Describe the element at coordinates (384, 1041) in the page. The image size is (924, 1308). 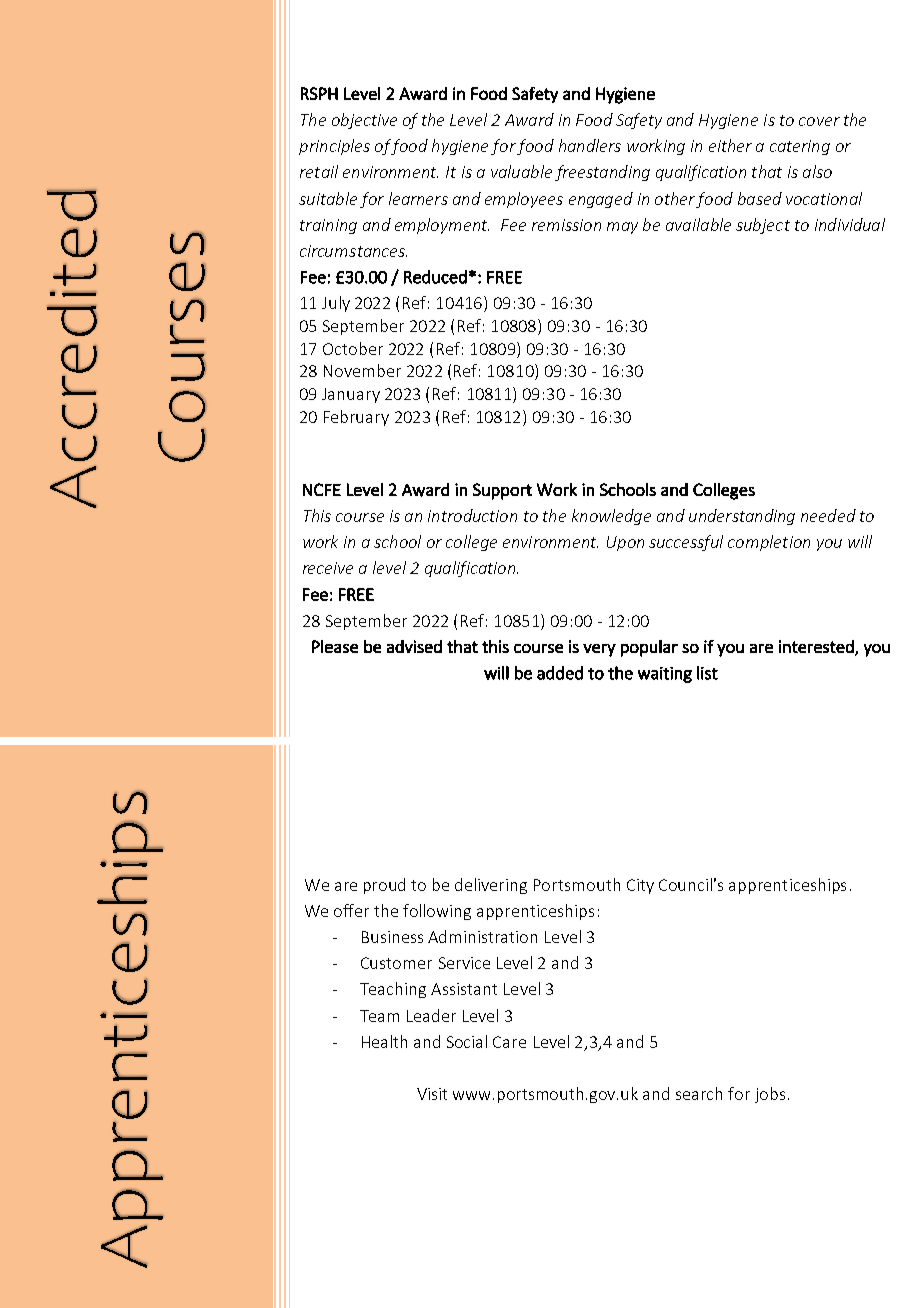
I see `Health` at that location.
